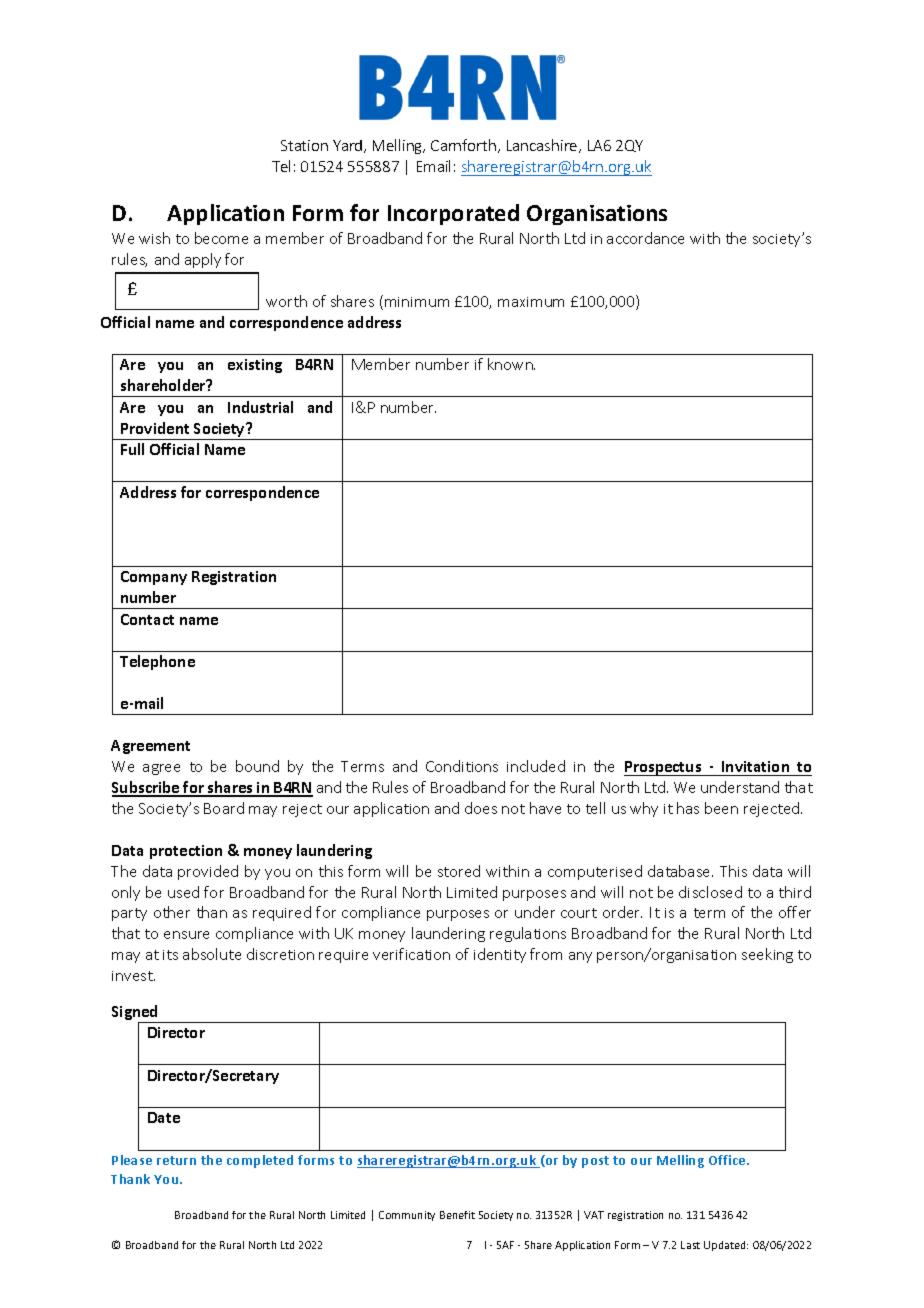  I want to click on accordance, so click(645, 238).
